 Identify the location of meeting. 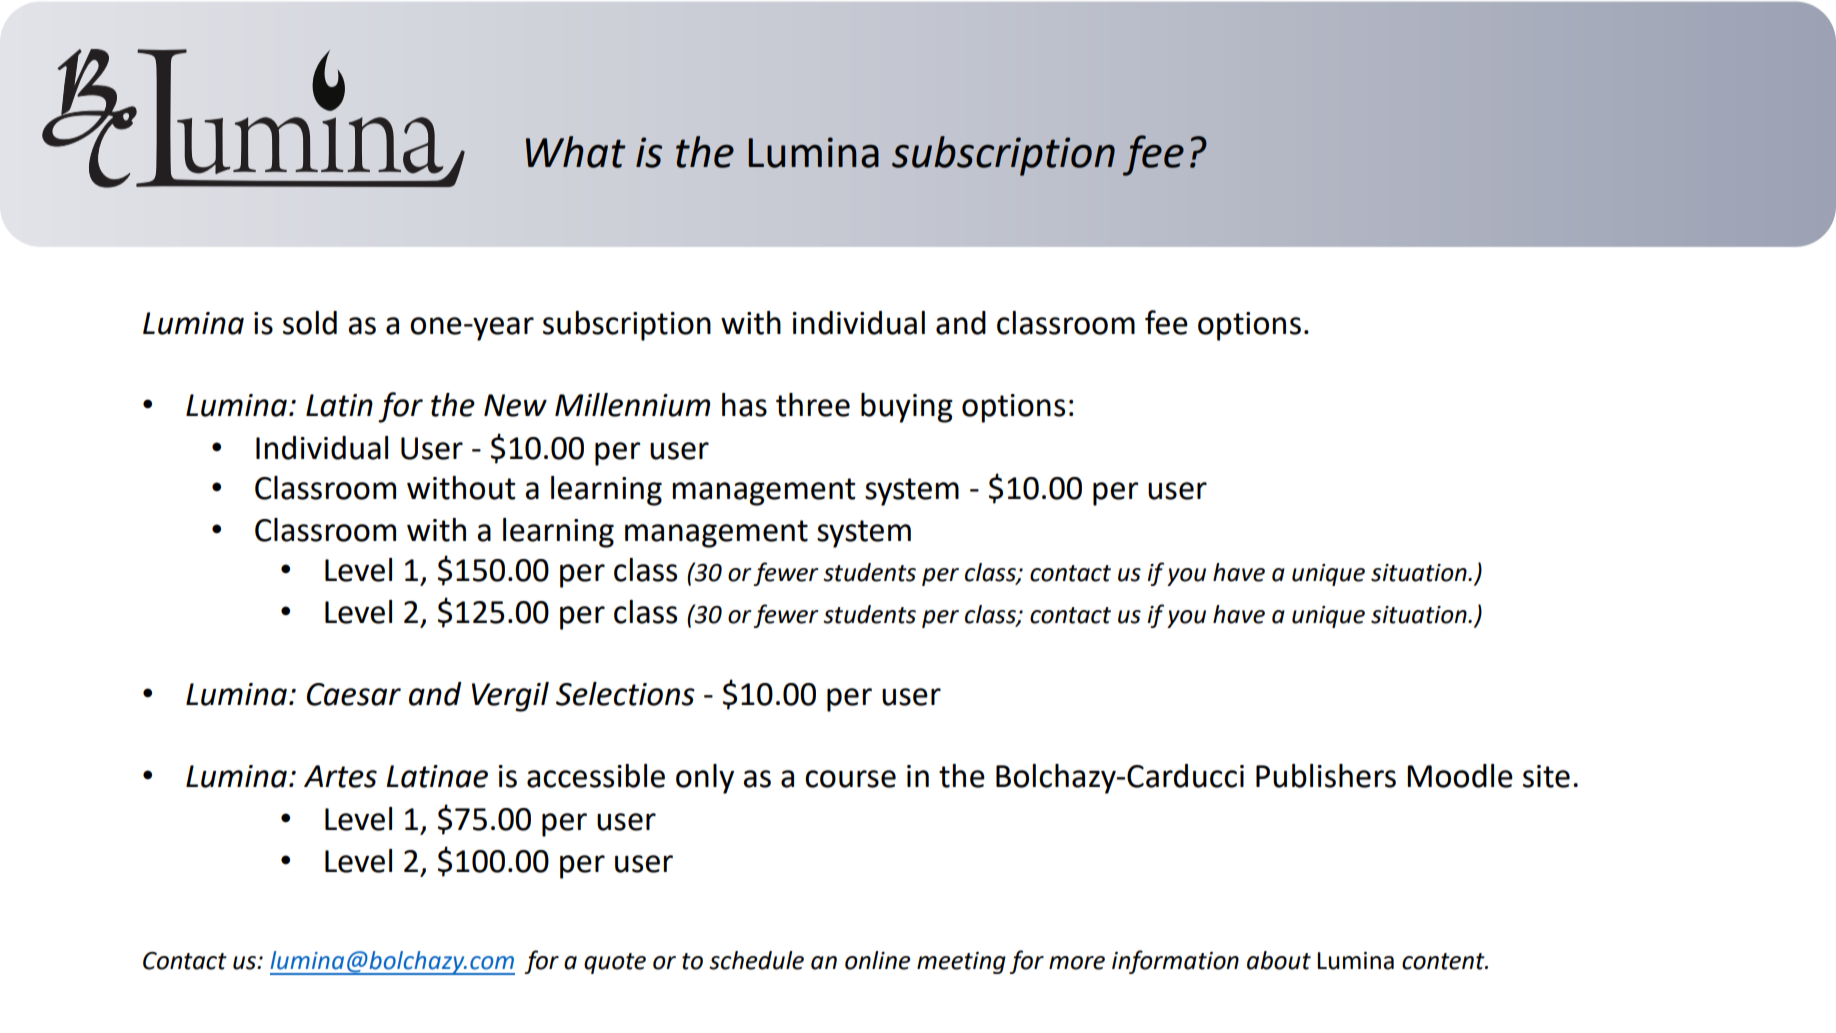
(961, 963).
